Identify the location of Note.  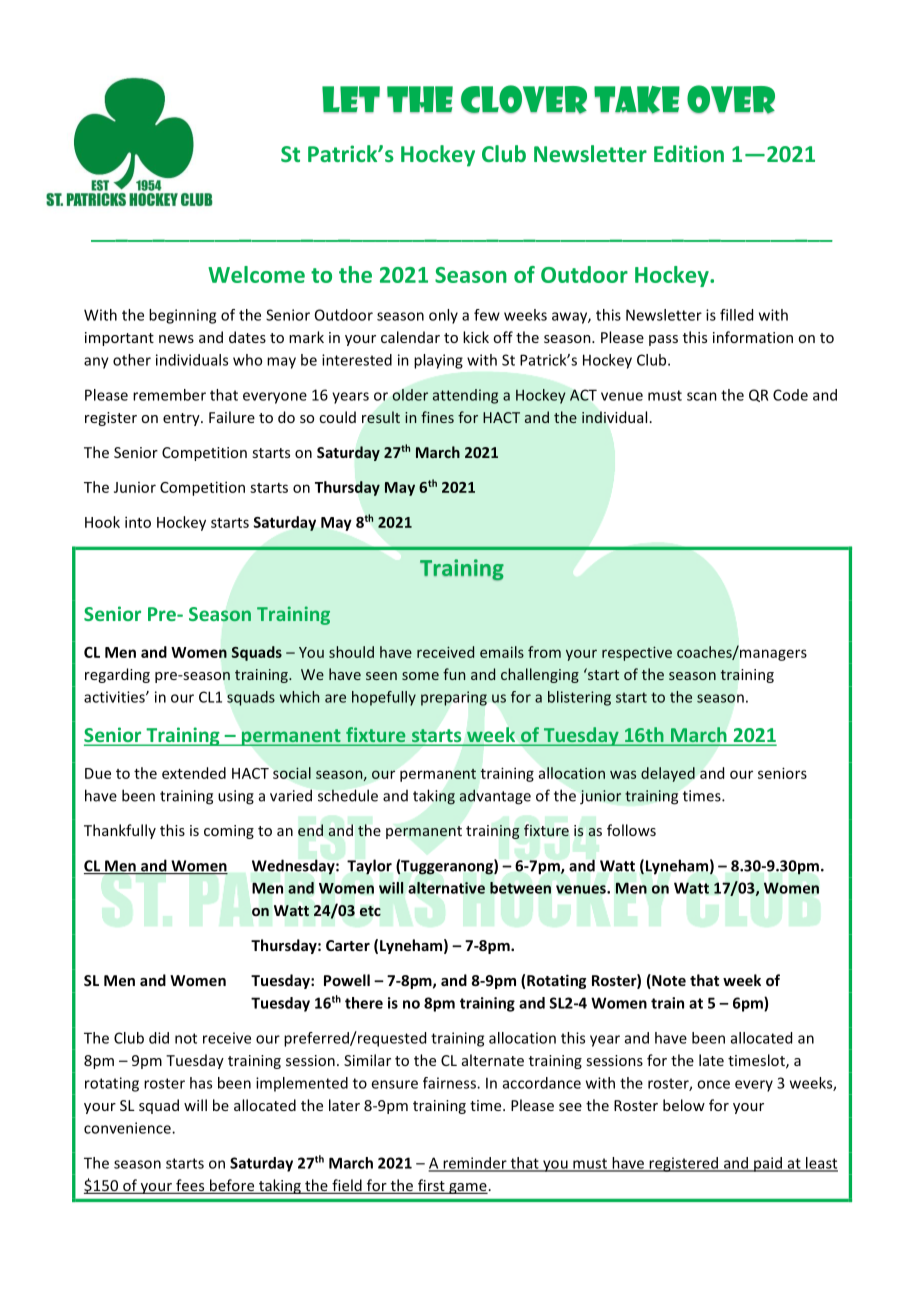
(668, 981).
